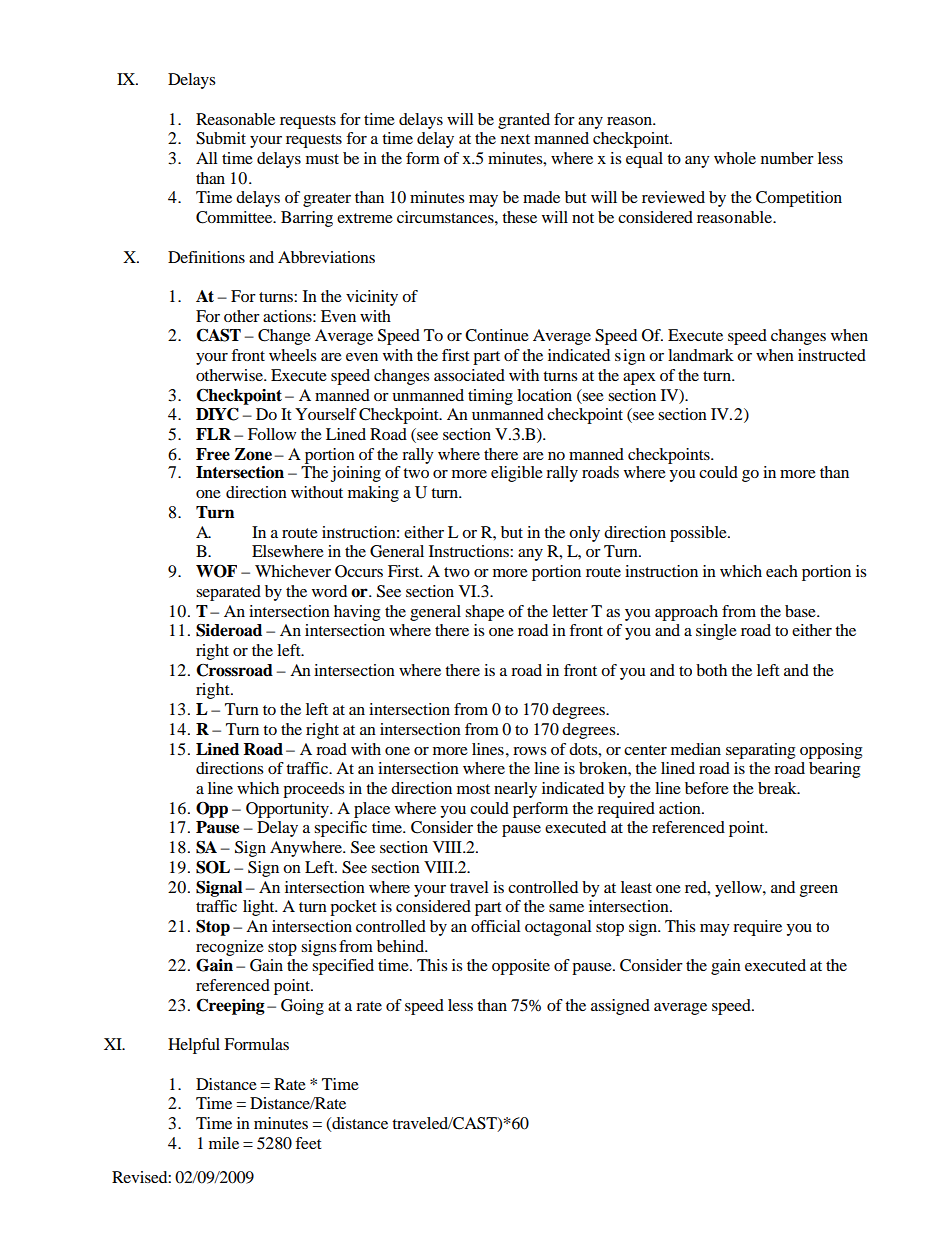 The image size is (952, 1233). What do you see at coordinates (701, 355) in the image?
I see `landmark` at bounding box center [701, 355].
